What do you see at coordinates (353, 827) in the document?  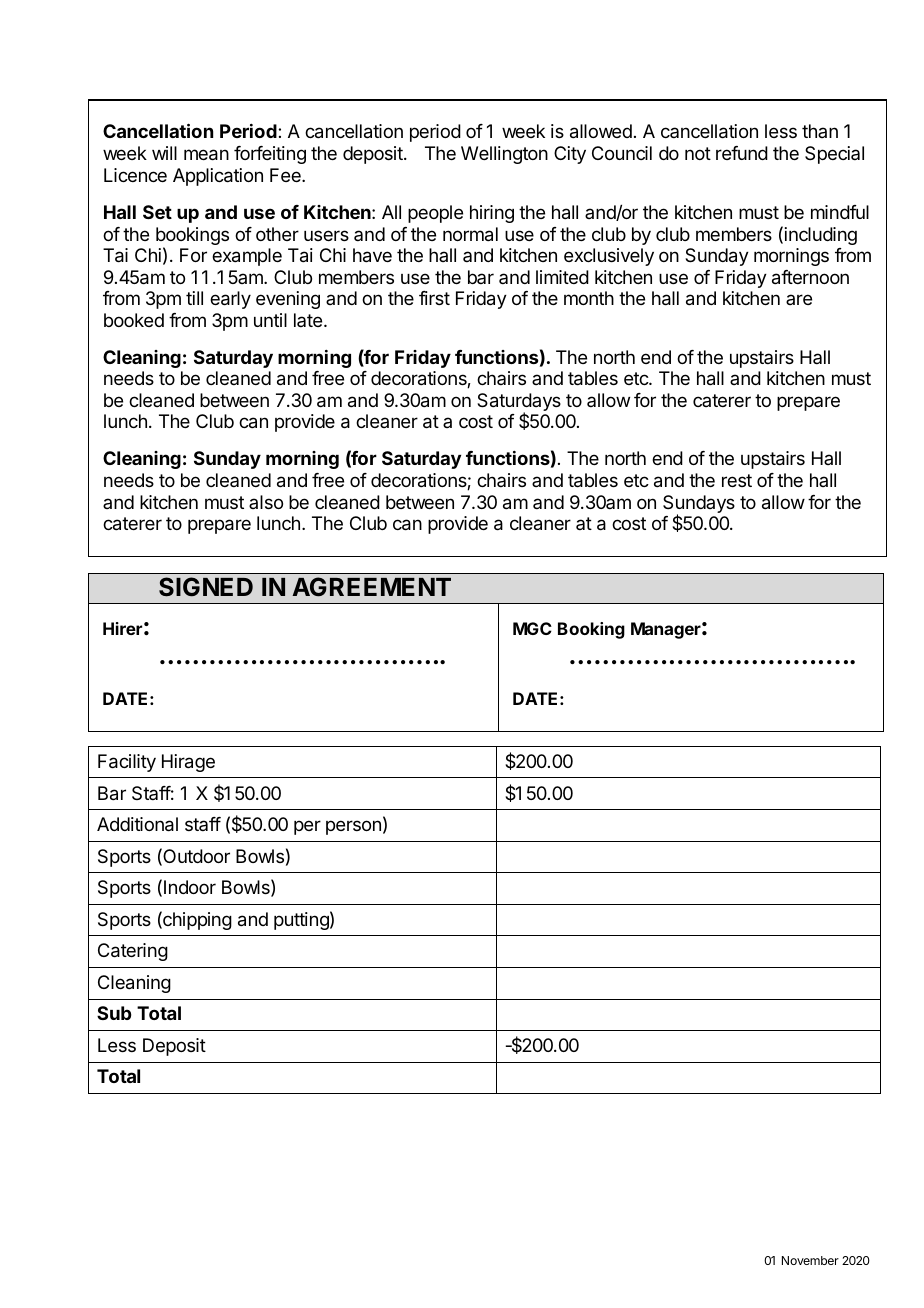 I see `person` at bounding box center [353, 827].
